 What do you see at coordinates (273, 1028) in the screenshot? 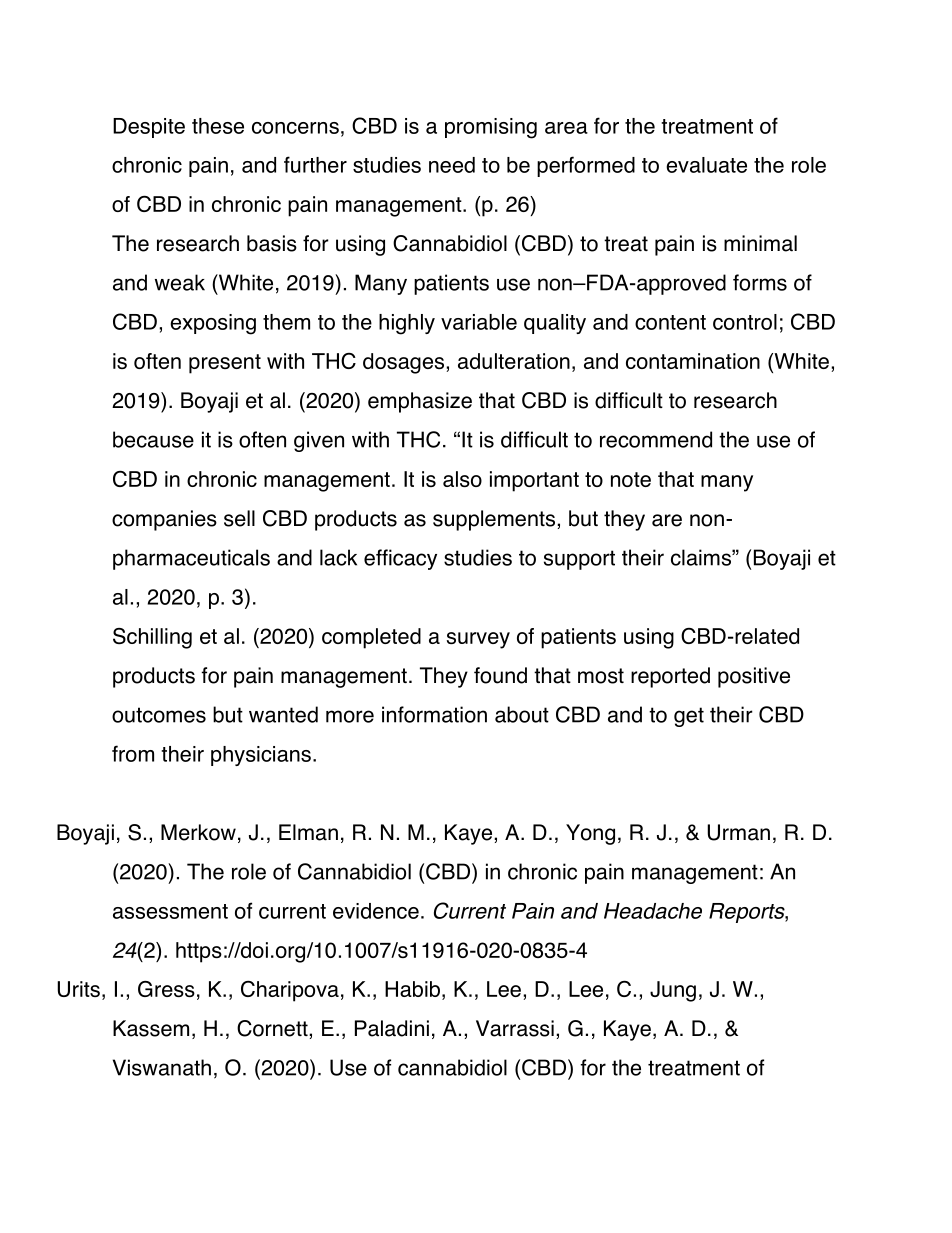
I see `Cornett` at bounding box center [273, 1028].
